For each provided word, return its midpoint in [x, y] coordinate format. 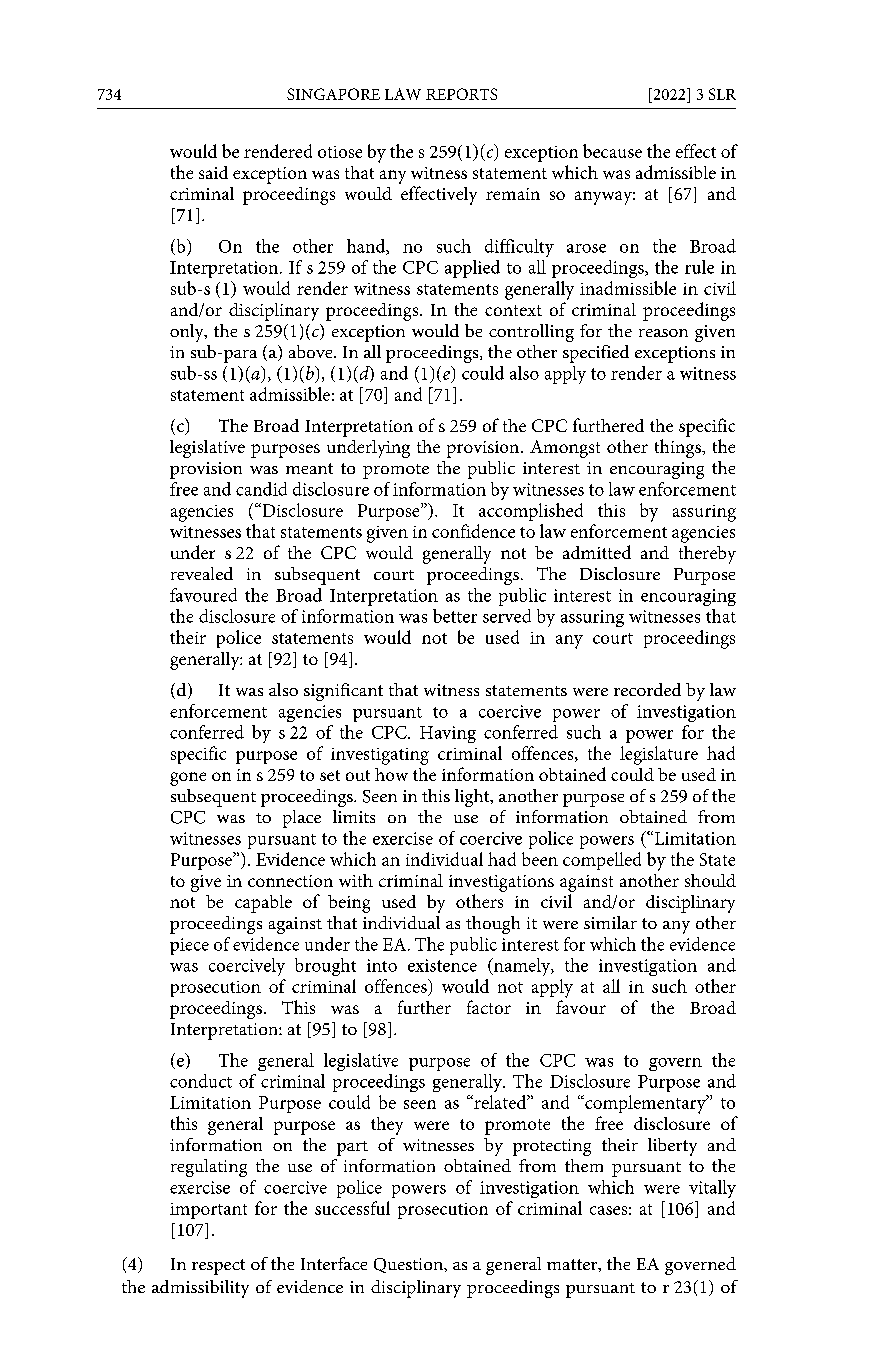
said [213, 172]
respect [218, 1267]
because [612, 151]
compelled [602, 861]
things [679, 448]
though [493, 925]
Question [409, 1265]
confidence [473, 531]
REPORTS [461, 94]
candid [261, 489]
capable [263, 904]
